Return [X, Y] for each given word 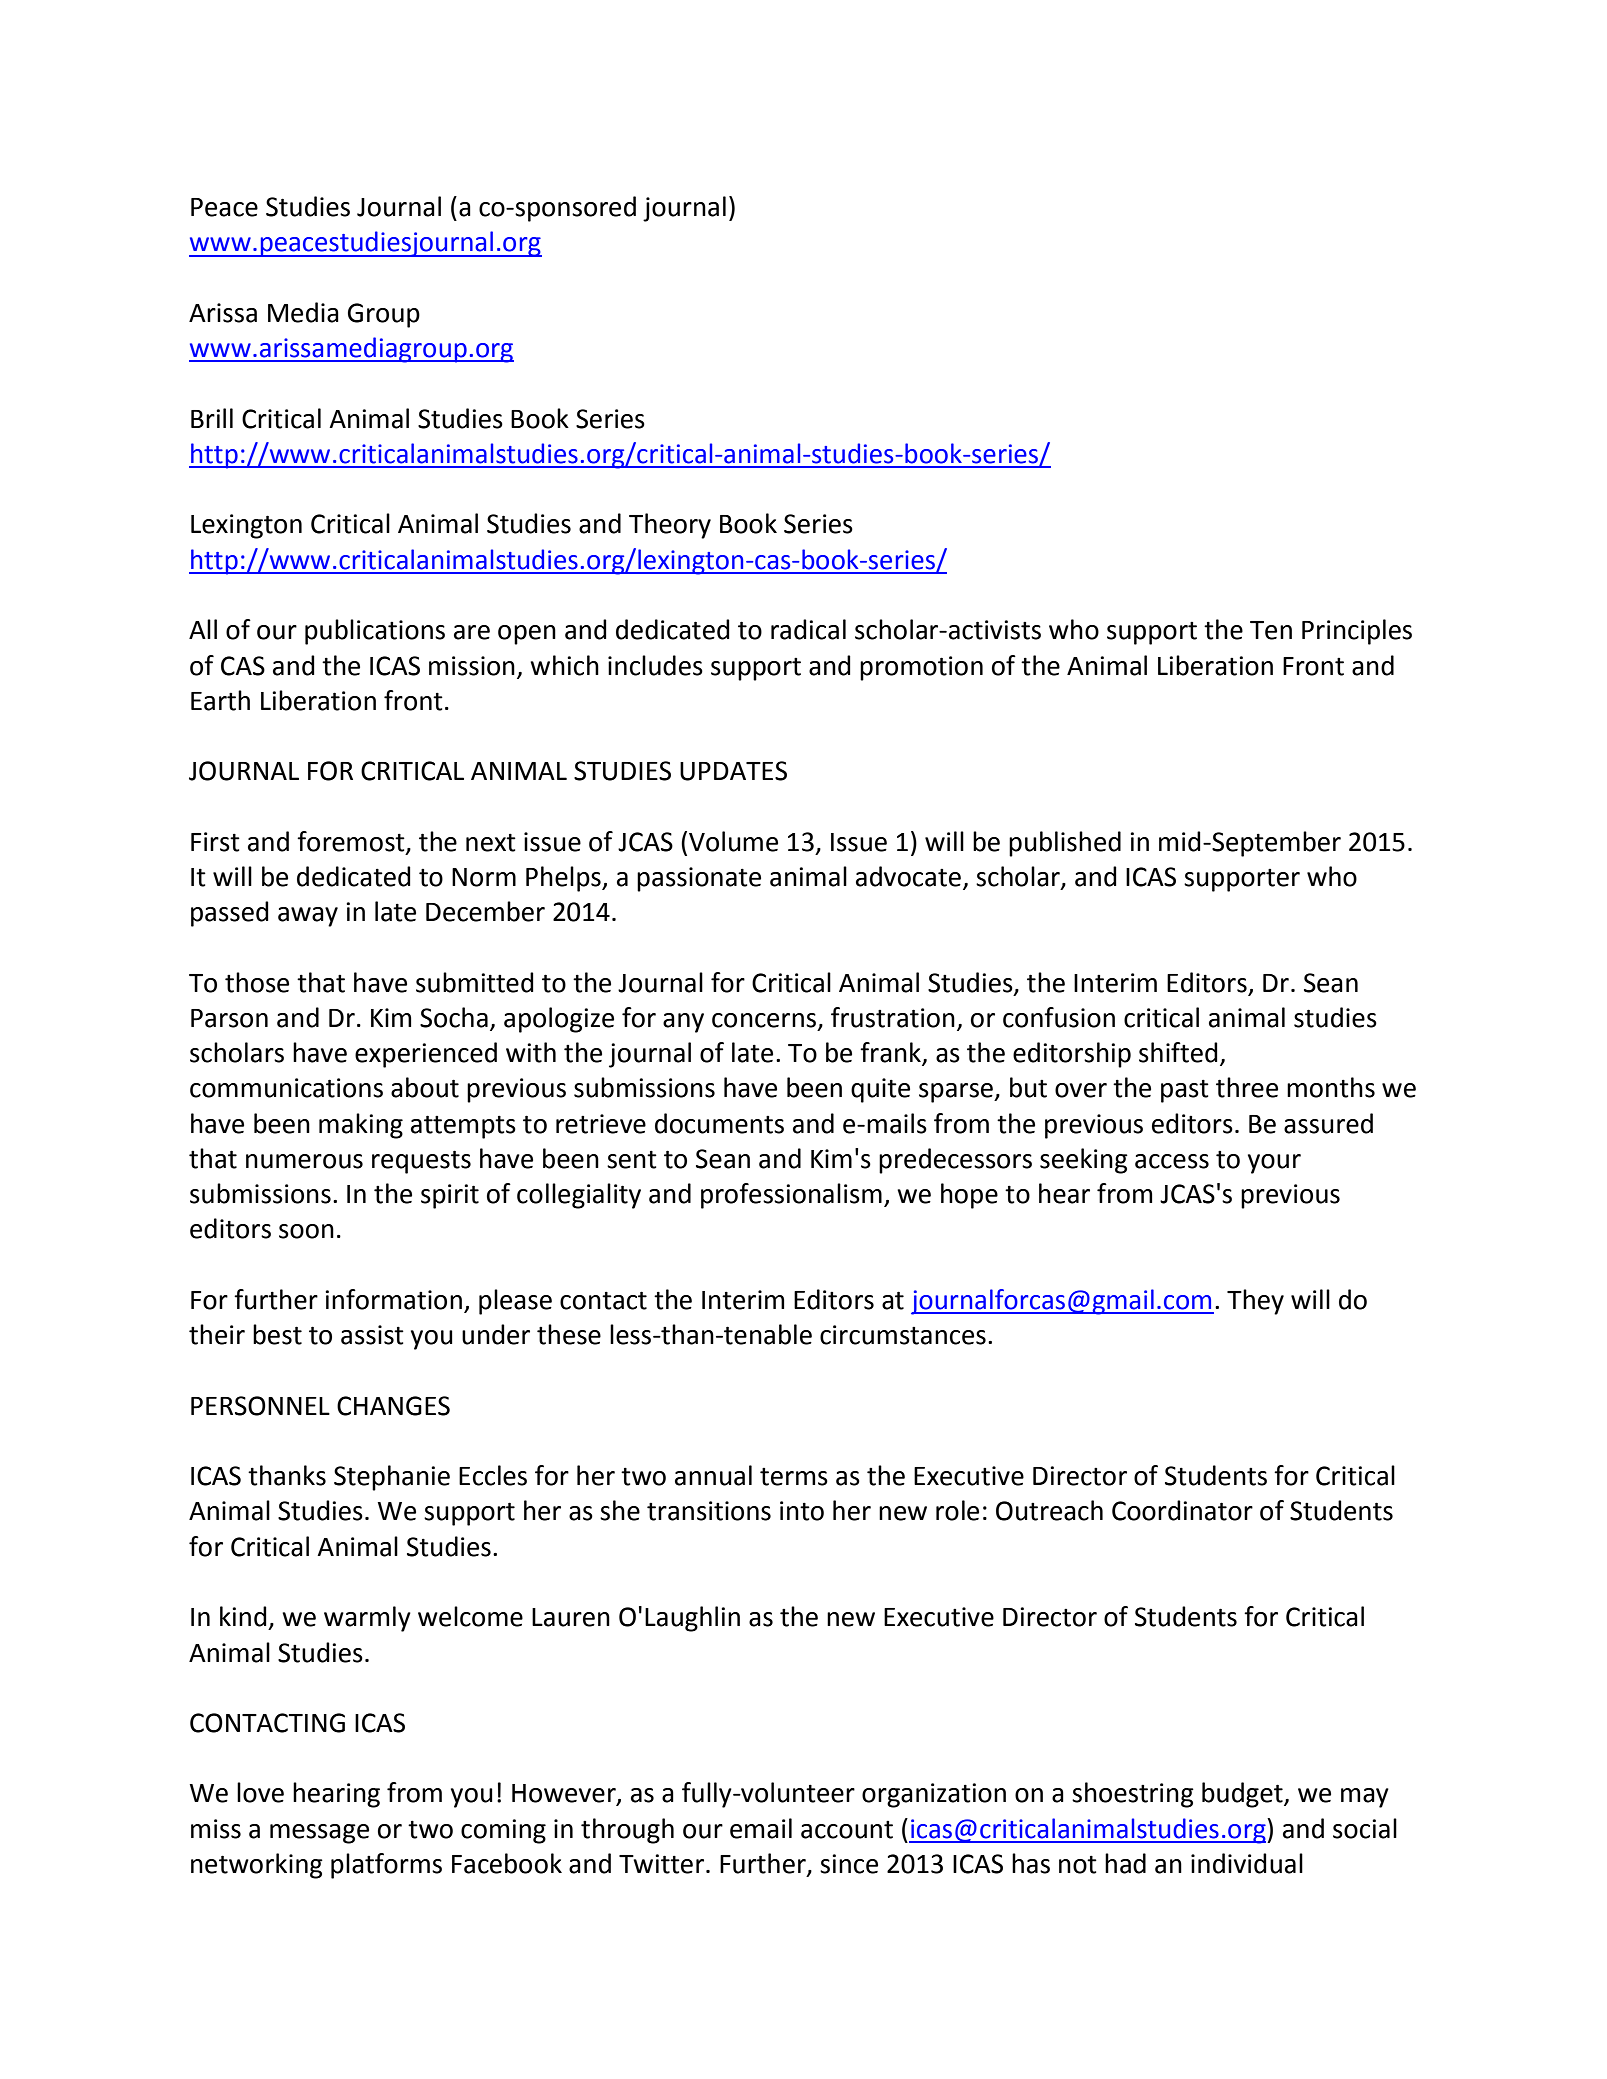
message [319, 1834]
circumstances [903, 1335]
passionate [699, 879]
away [308, 917]
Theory [670, 526]
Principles [1357, 632]
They [1255, 1302]
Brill [212, 418]
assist [372, 1335]
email [761, 1828]
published [1065, 844]
